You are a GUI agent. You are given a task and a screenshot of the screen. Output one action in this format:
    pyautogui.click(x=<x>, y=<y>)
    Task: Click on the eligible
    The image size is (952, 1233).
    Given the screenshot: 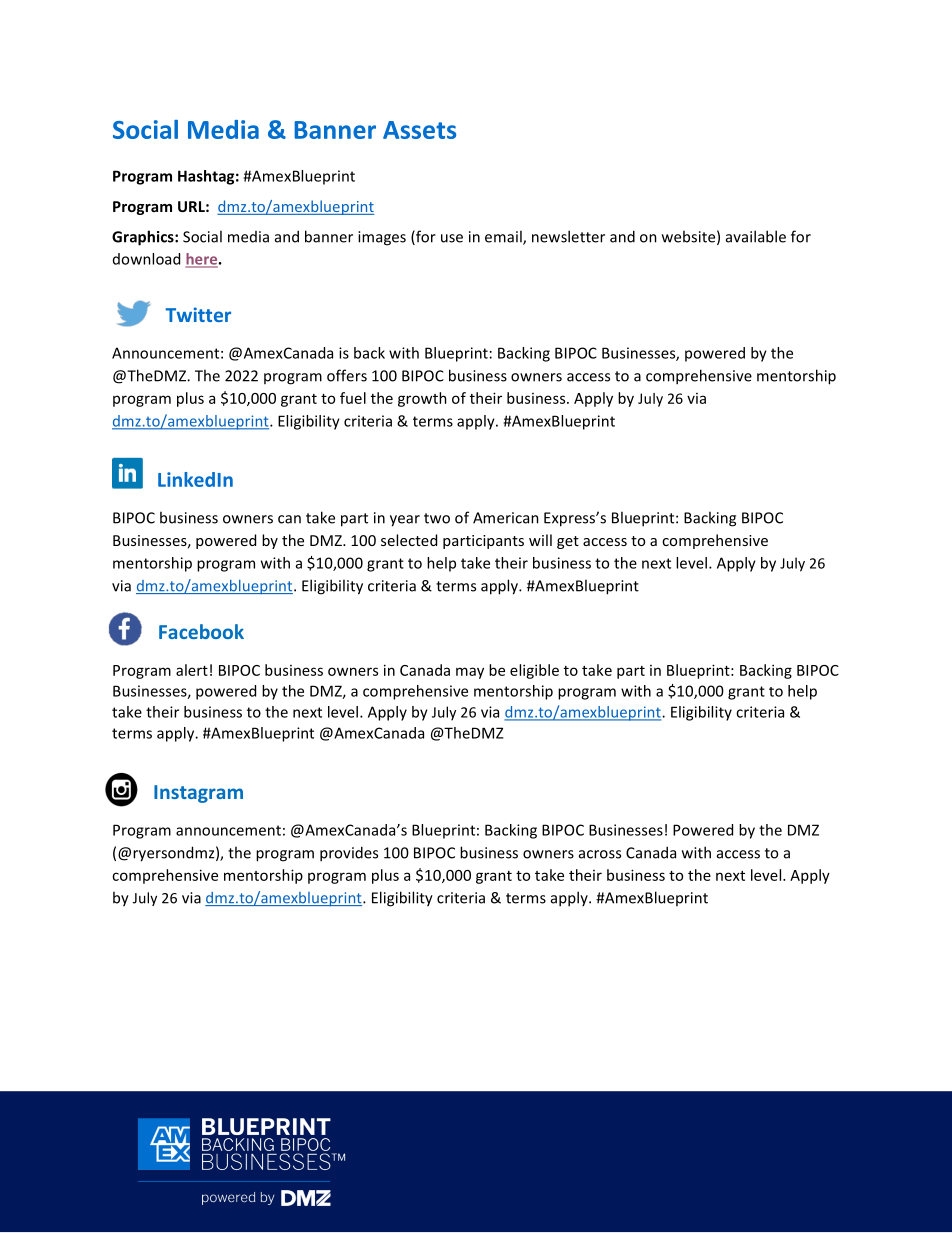 What is the action you would take?
    pyautogui.click(x=534, y=671)
